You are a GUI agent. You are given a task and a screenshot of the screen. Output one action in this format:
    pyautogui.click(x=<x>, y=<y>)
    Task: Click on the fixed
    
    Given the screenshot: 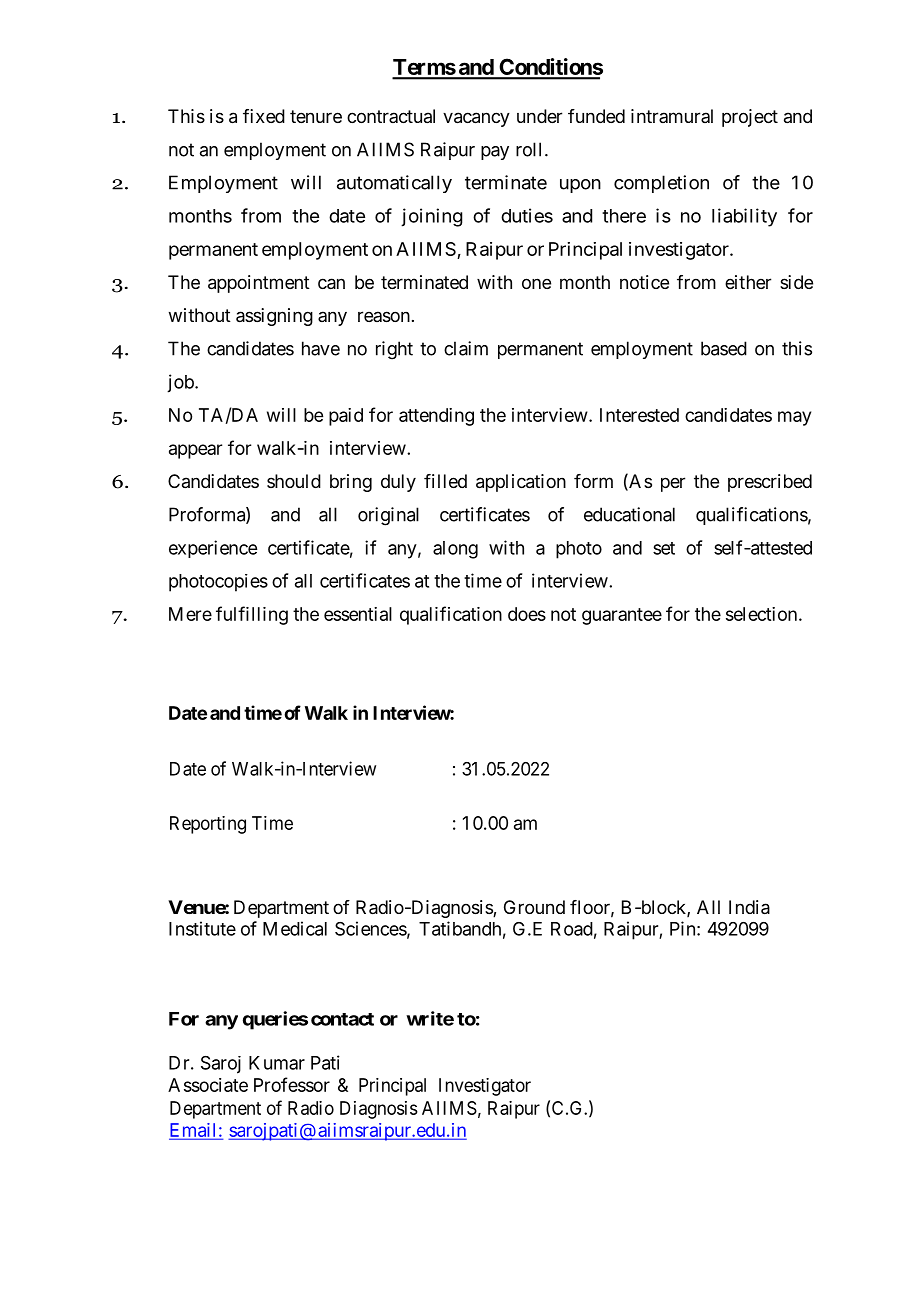 What is the action you would take?
    pyautogui.click(x=264, y=116)
